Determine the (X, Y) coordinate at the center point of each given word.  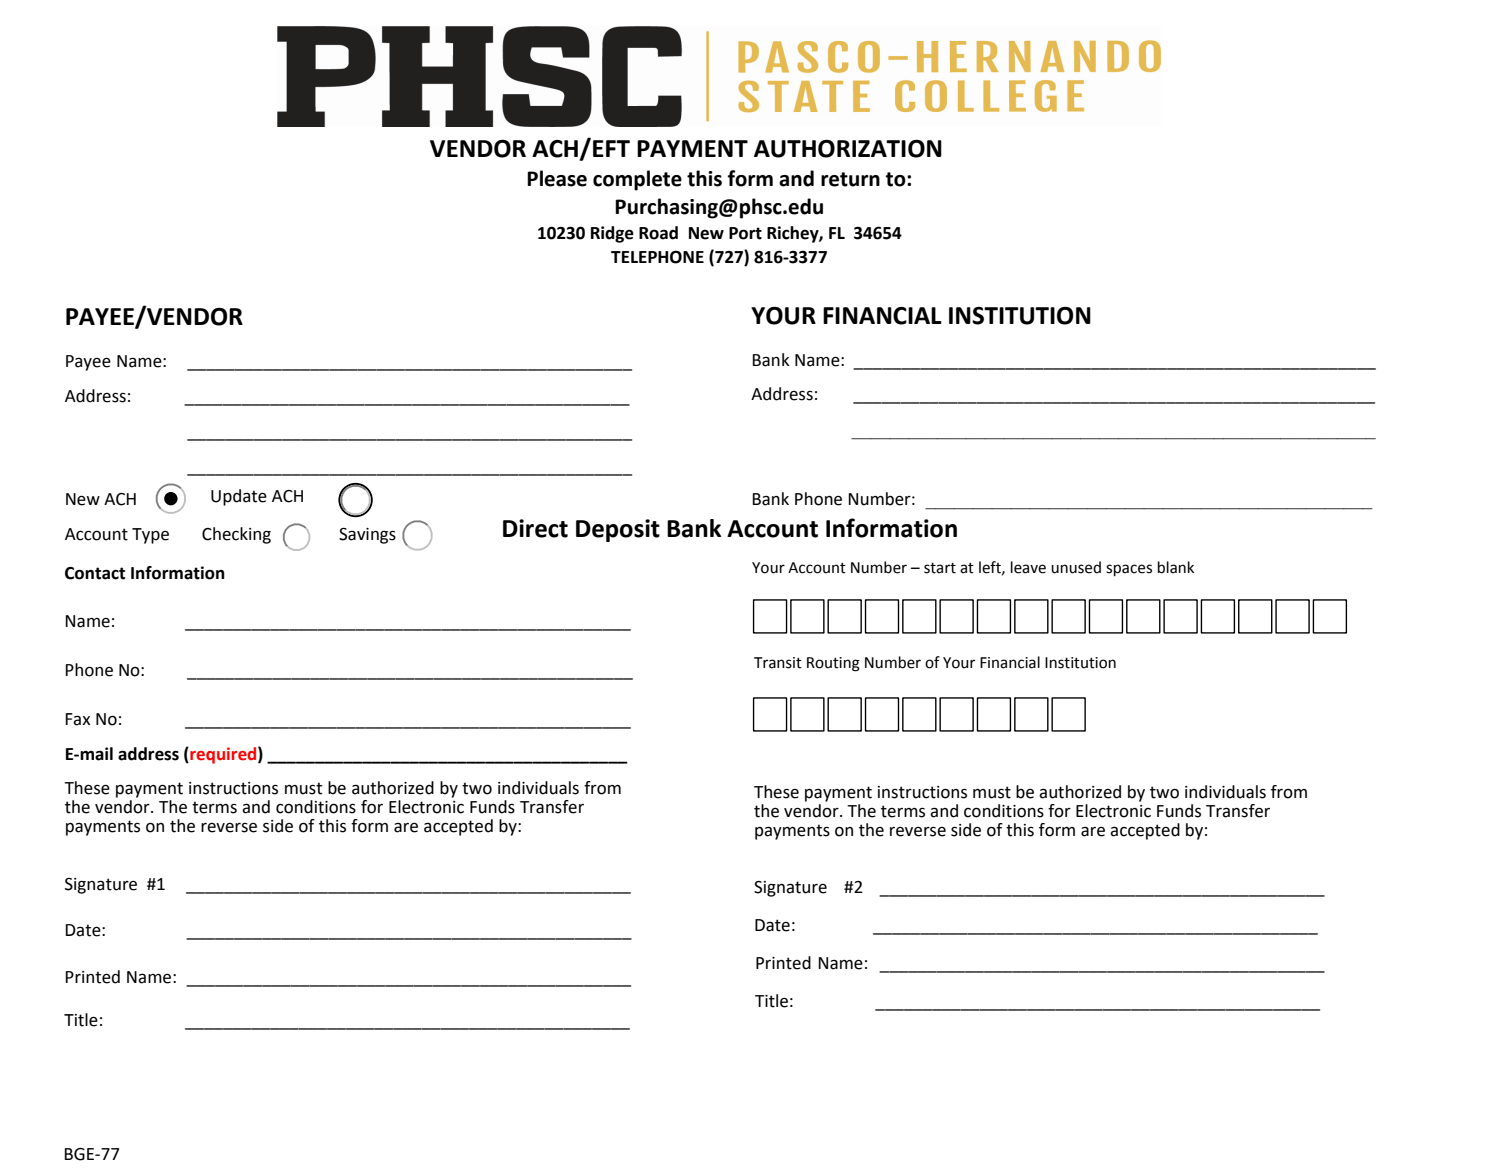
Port (745, 233)
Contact (95, 573)
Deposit (618, 530)
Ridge (612, 234)
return (850, 179)
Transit (778, 663)
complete (637, 180)
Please (557, 178)
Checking (236, 535)
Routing (833, 664)
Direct (535, 528)
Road (658, 233)
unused (1076, 567)
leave (1028, 567)
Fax (77, 719)
